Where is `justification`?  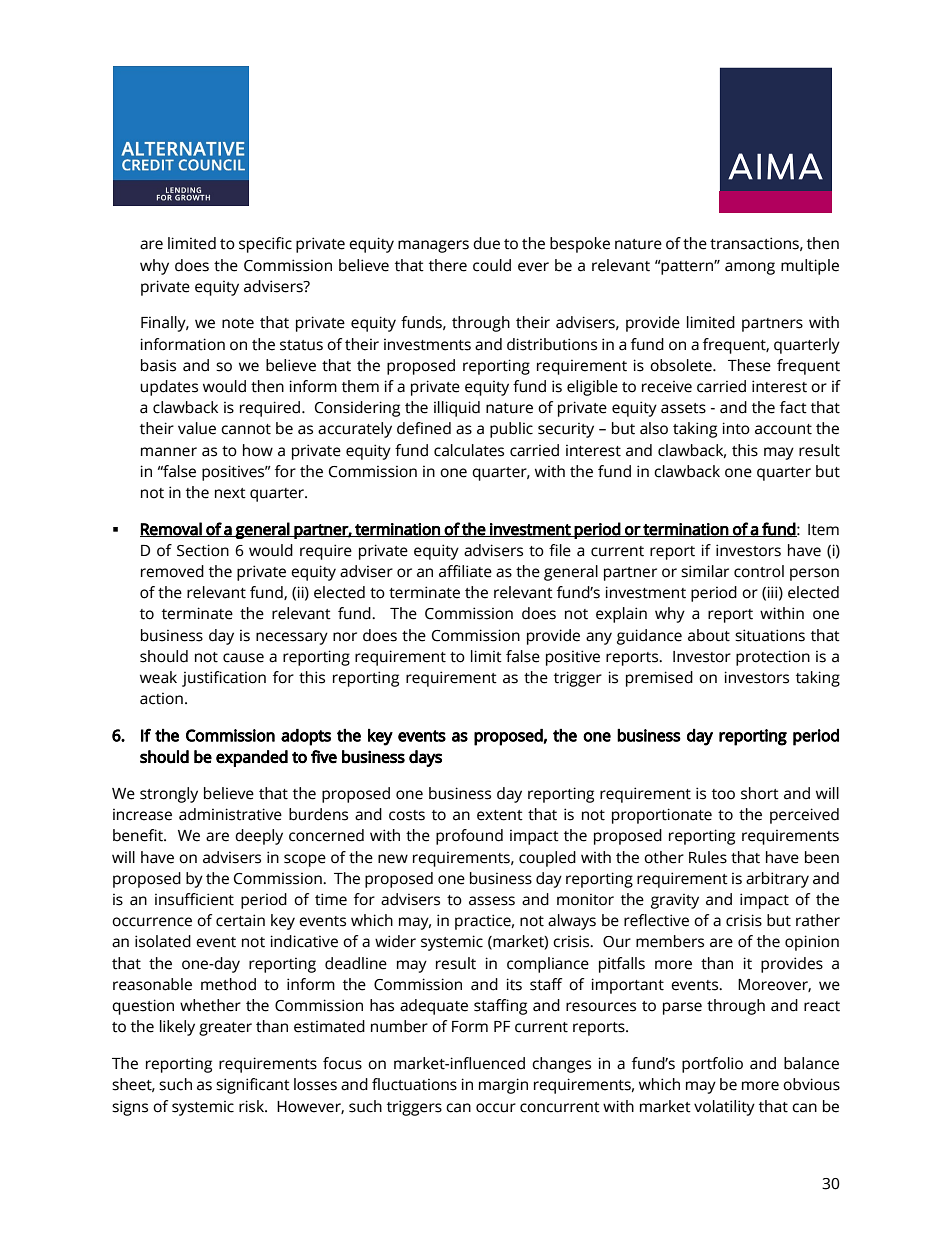 justification is located at coordinates (224, 679).
